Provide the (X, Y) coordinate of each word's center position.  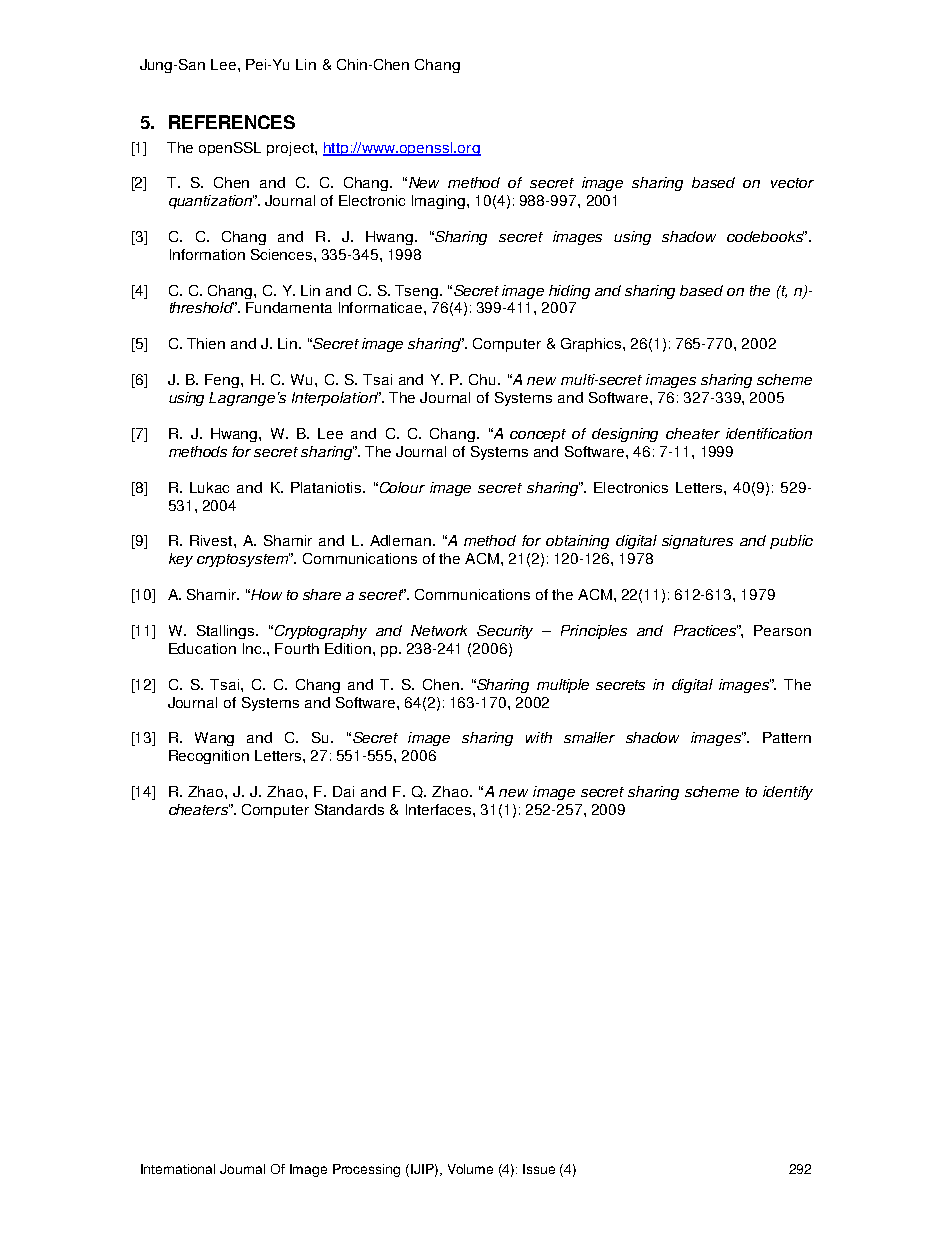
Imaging (440, 202)
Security (505, 632)
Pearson (782, 630)
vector (792, 183)
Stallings (227, 632)
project (291, 149)
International (178, 1169)
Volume (470, 1169)
